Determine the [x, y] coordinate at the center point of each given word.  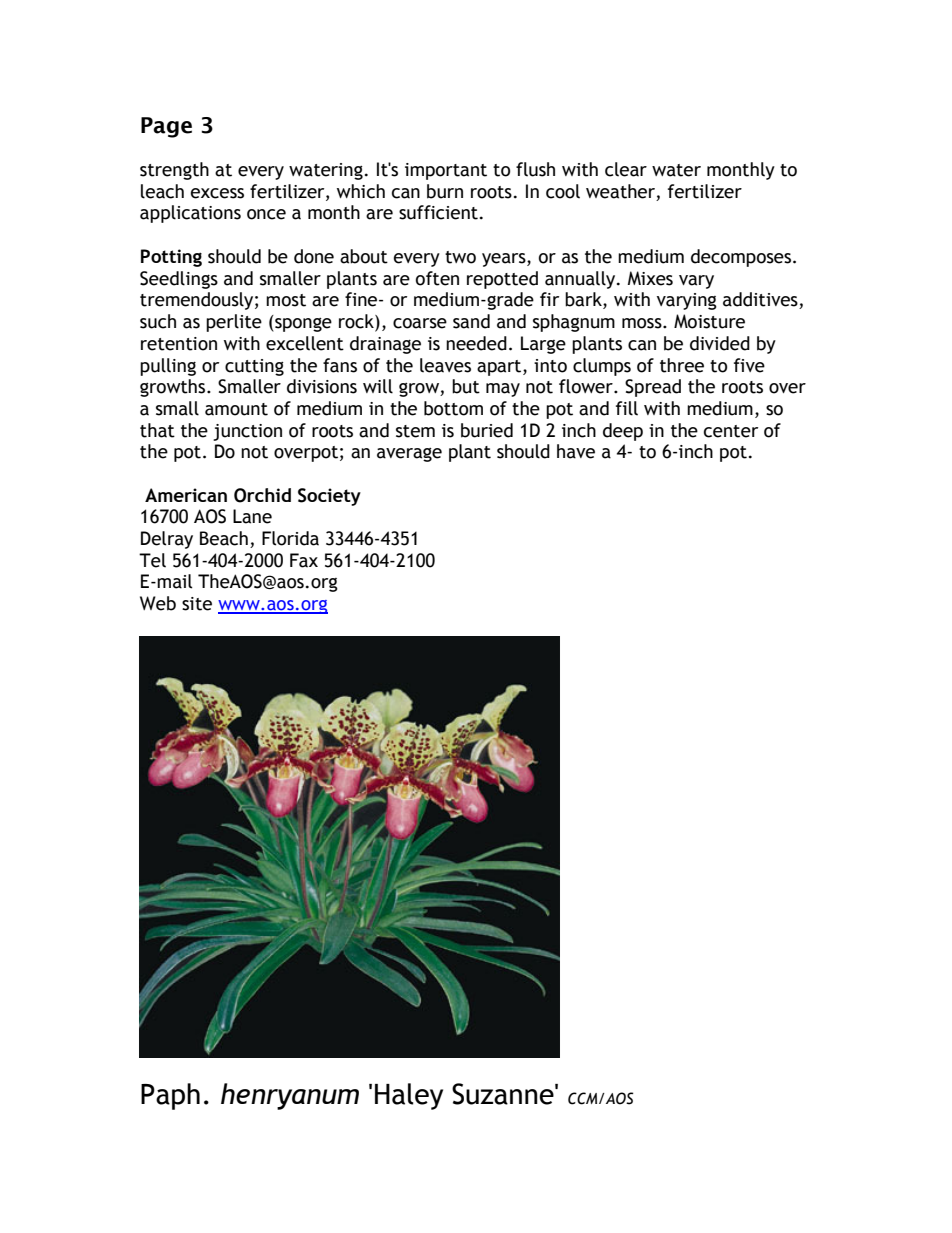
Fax [304, 560]
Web [158, 603]
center [731, 431]
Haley [409, 1096]
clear [626, 169]
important [446, 171]
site [197, 604]
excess [217, 193]
